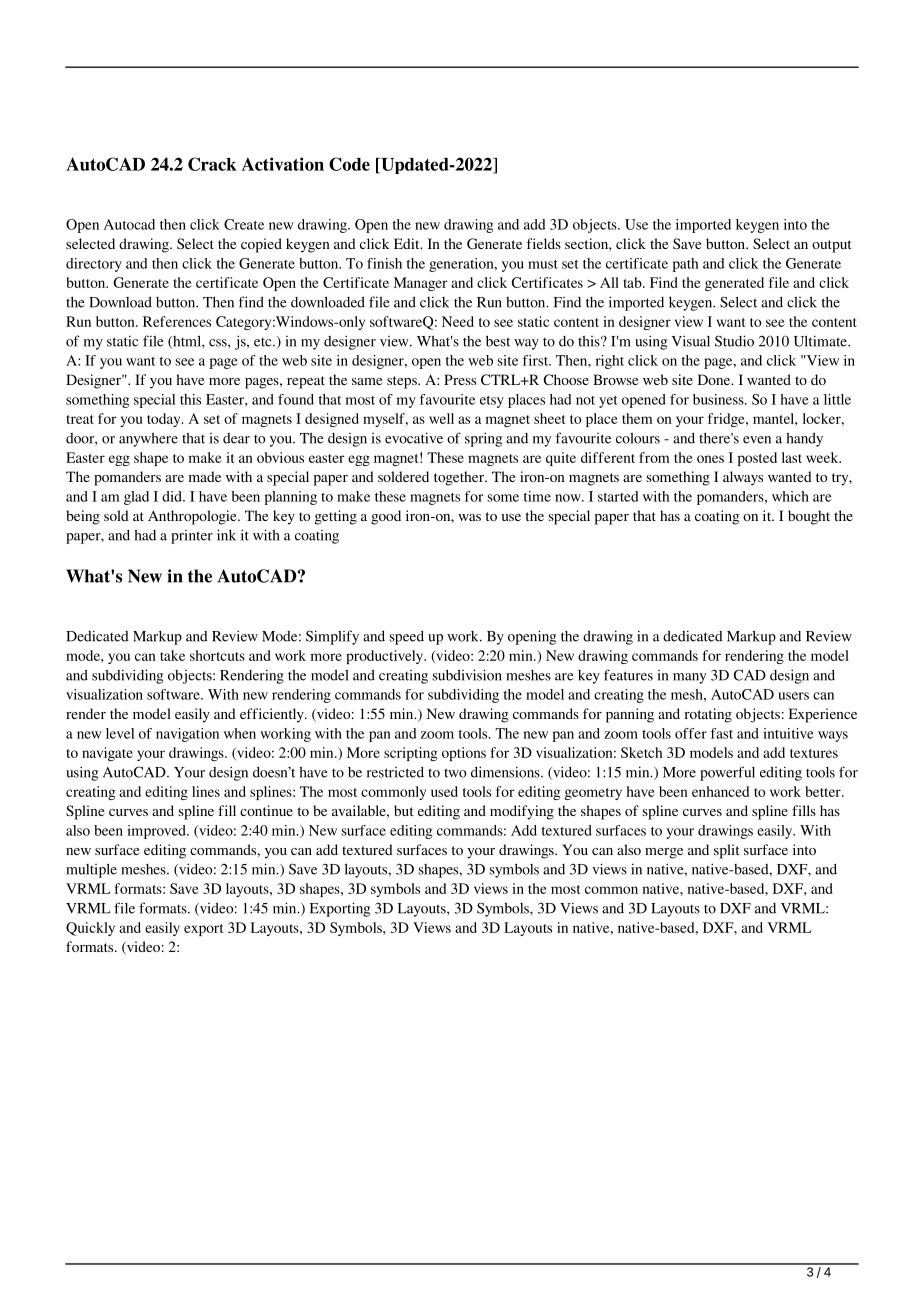  What do you see at coordinates (832, 246) in the screenshot?
I see `output` at bounding box center [832, 246].
